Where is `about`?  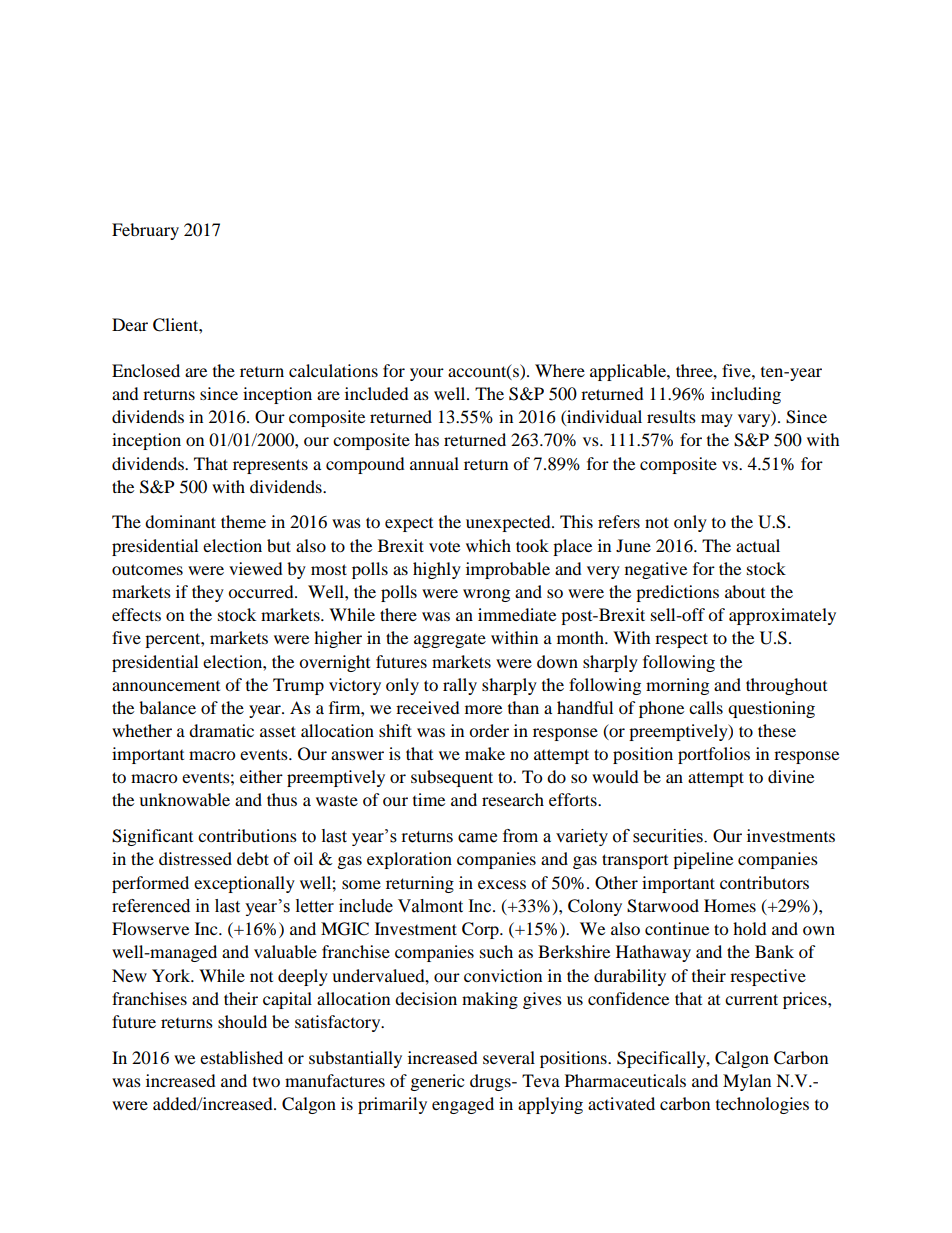
about is located at coordinates (745, 591).
